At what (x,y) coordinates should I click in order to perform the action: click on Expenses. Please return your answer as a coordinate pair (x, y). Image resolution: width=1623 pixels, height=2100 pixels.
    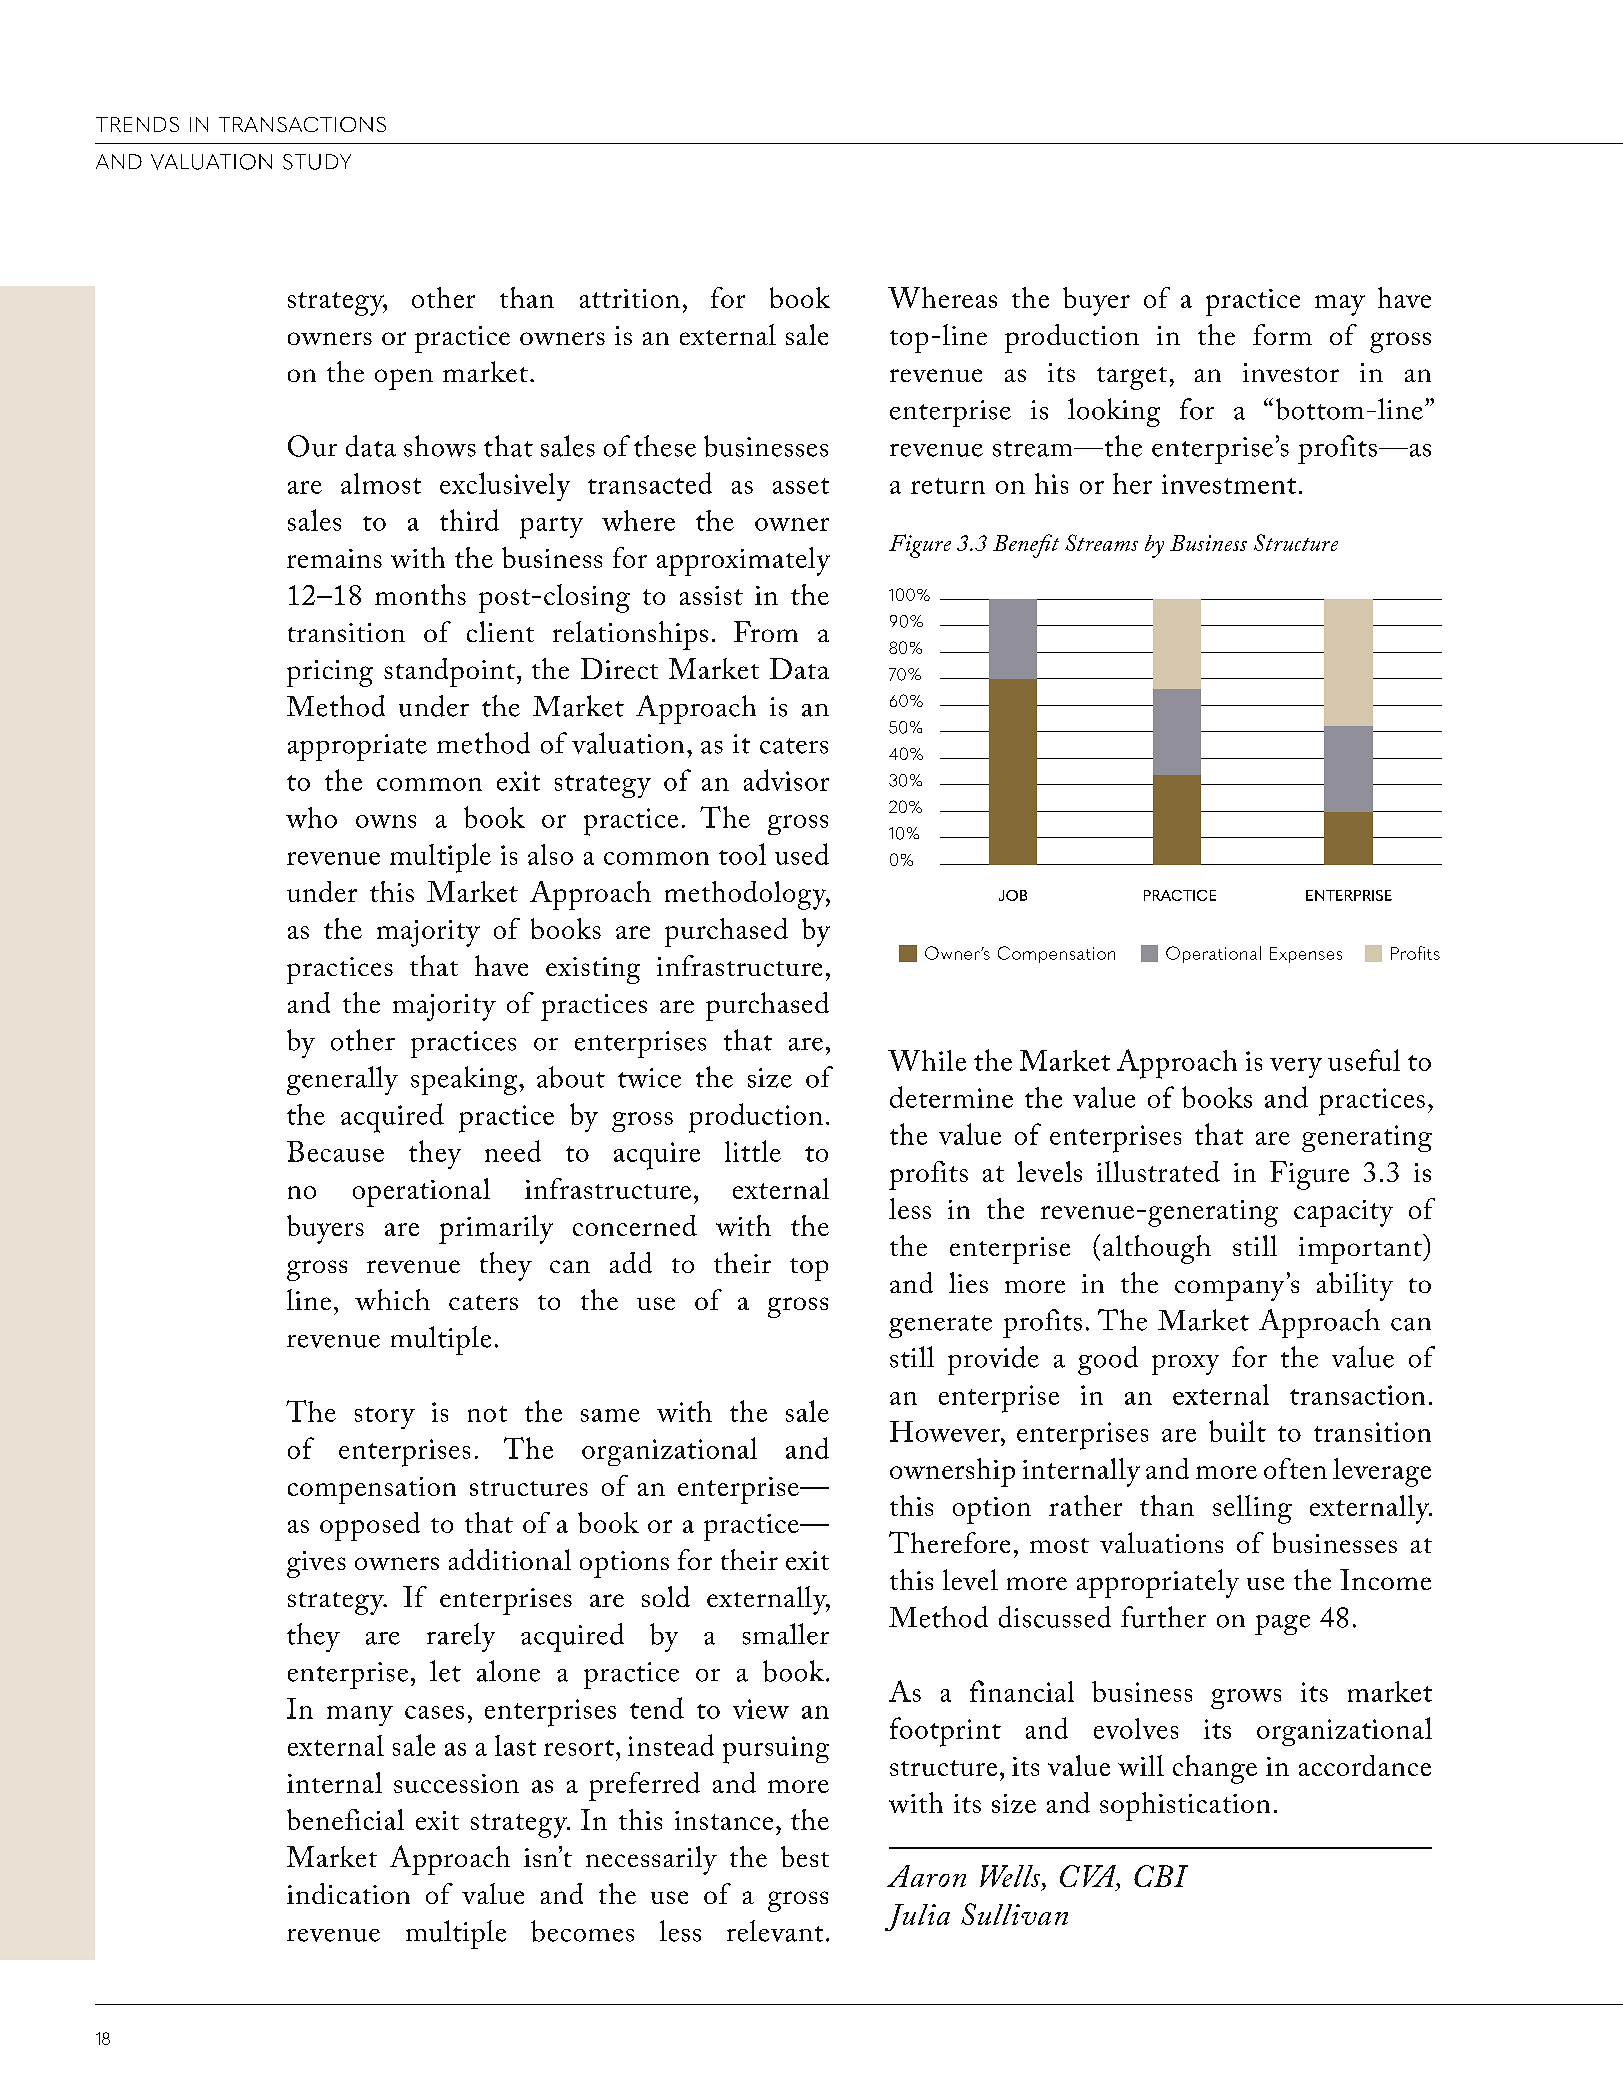
    Looking at the image, I should click on (1306, 955).
